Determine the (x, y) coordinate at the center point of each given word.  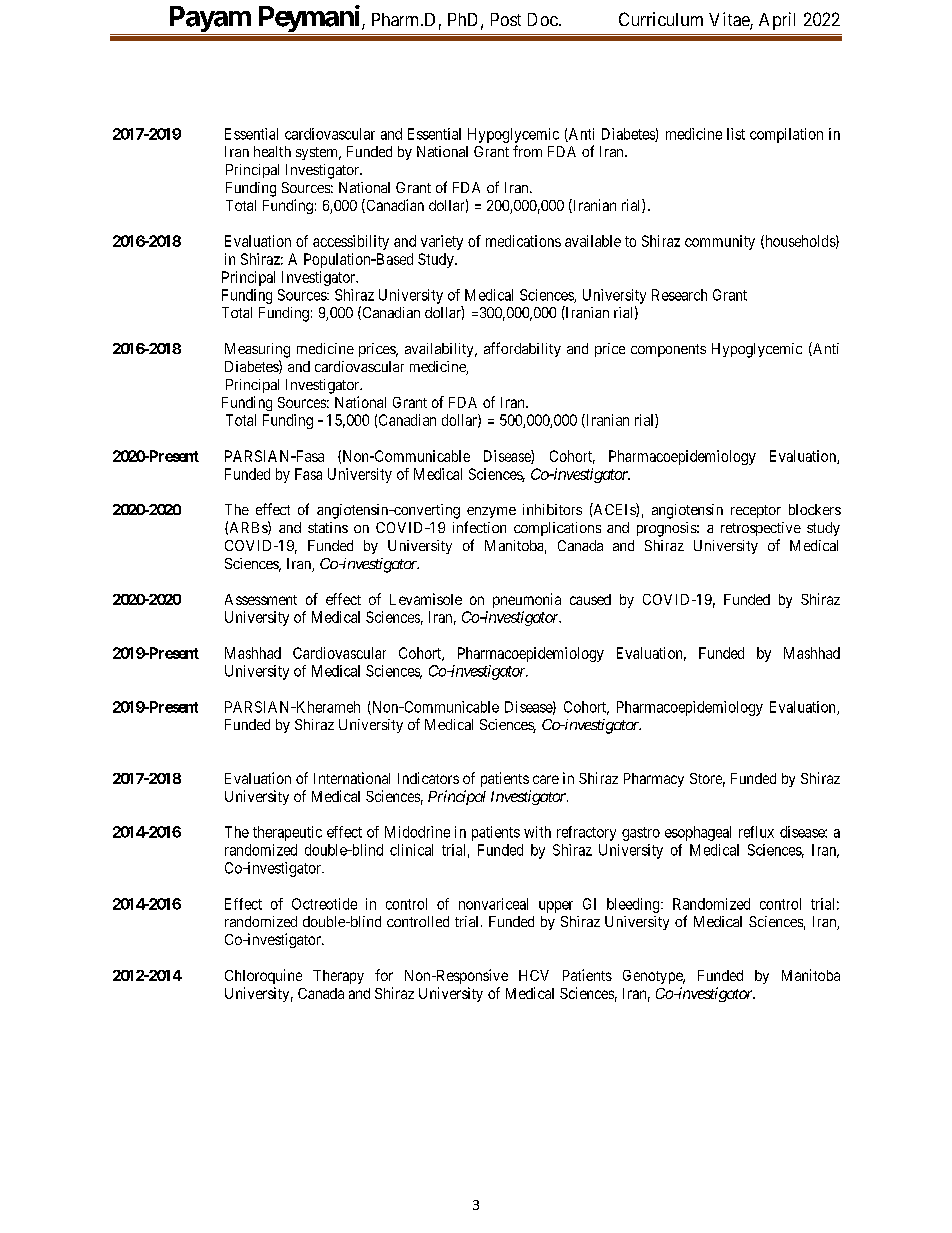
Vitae (730, 20)
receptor (756, 511)
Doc (543, 19)
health (272, 151)
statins (328, 527)
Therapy (338, 977)
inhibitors (552, 509)
